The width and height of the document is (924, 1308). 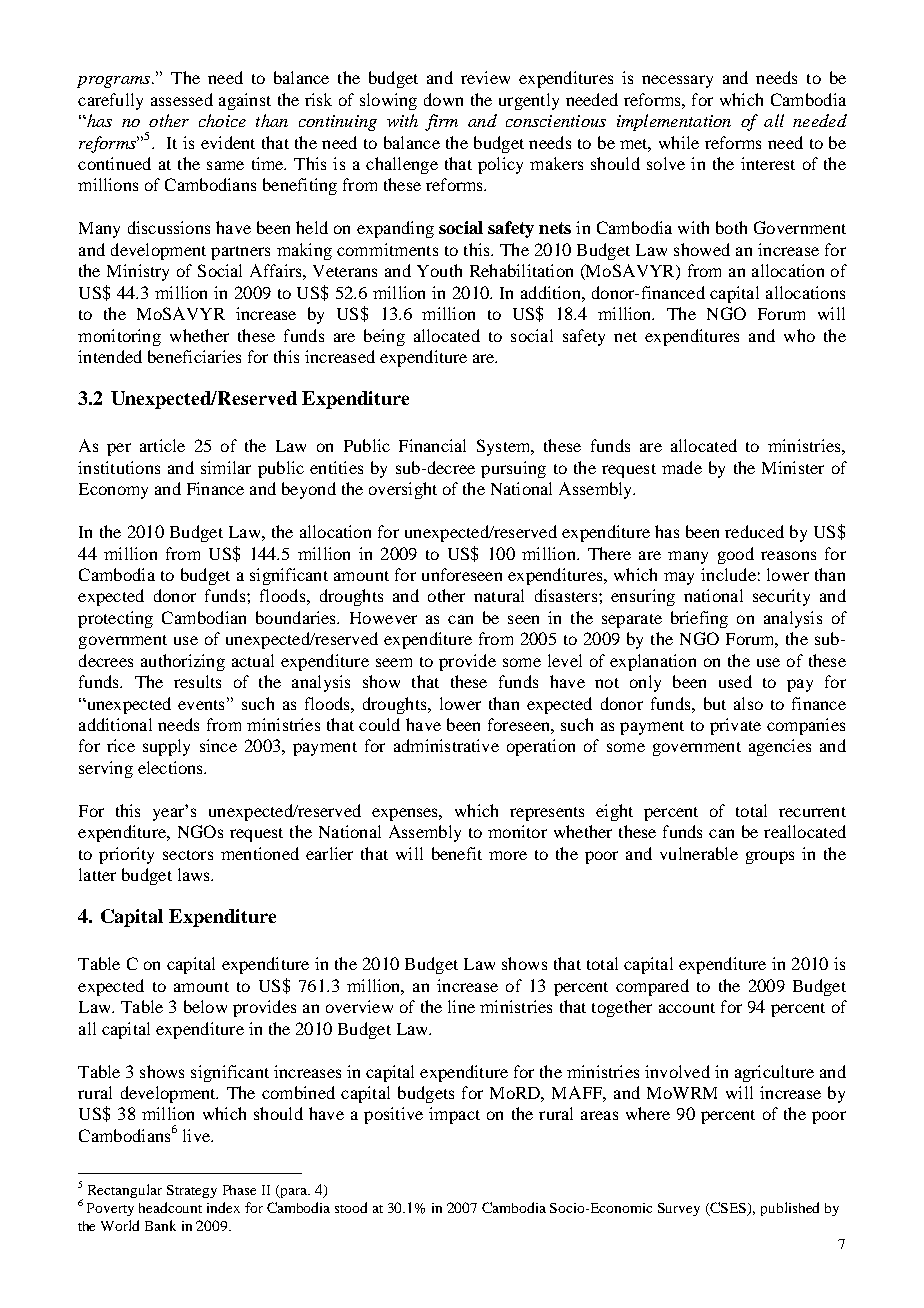 I want to click on assessed, so click(x=182, y=99).
